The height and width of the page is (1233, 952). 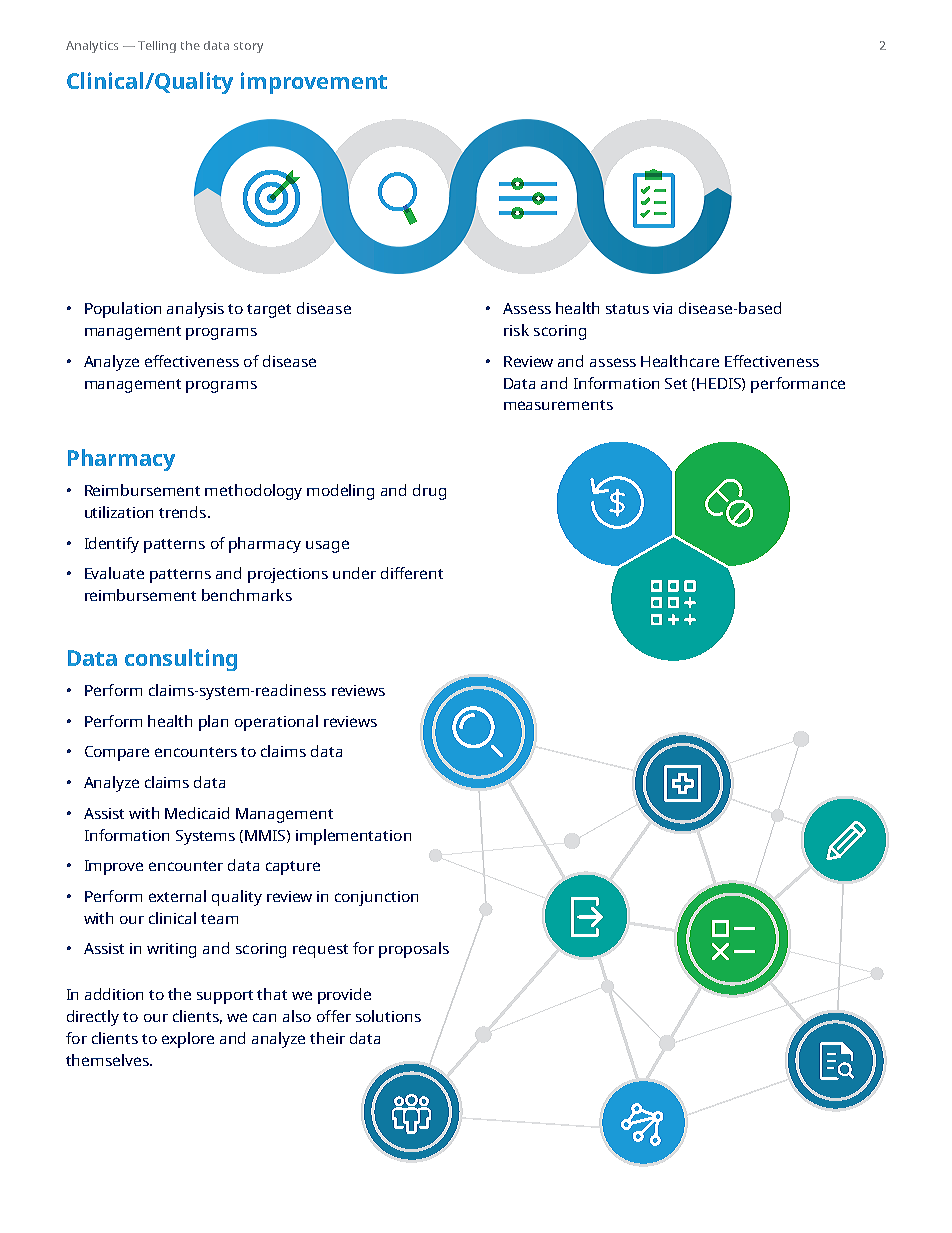 I want to click on status, so click(x=627, y=309).
